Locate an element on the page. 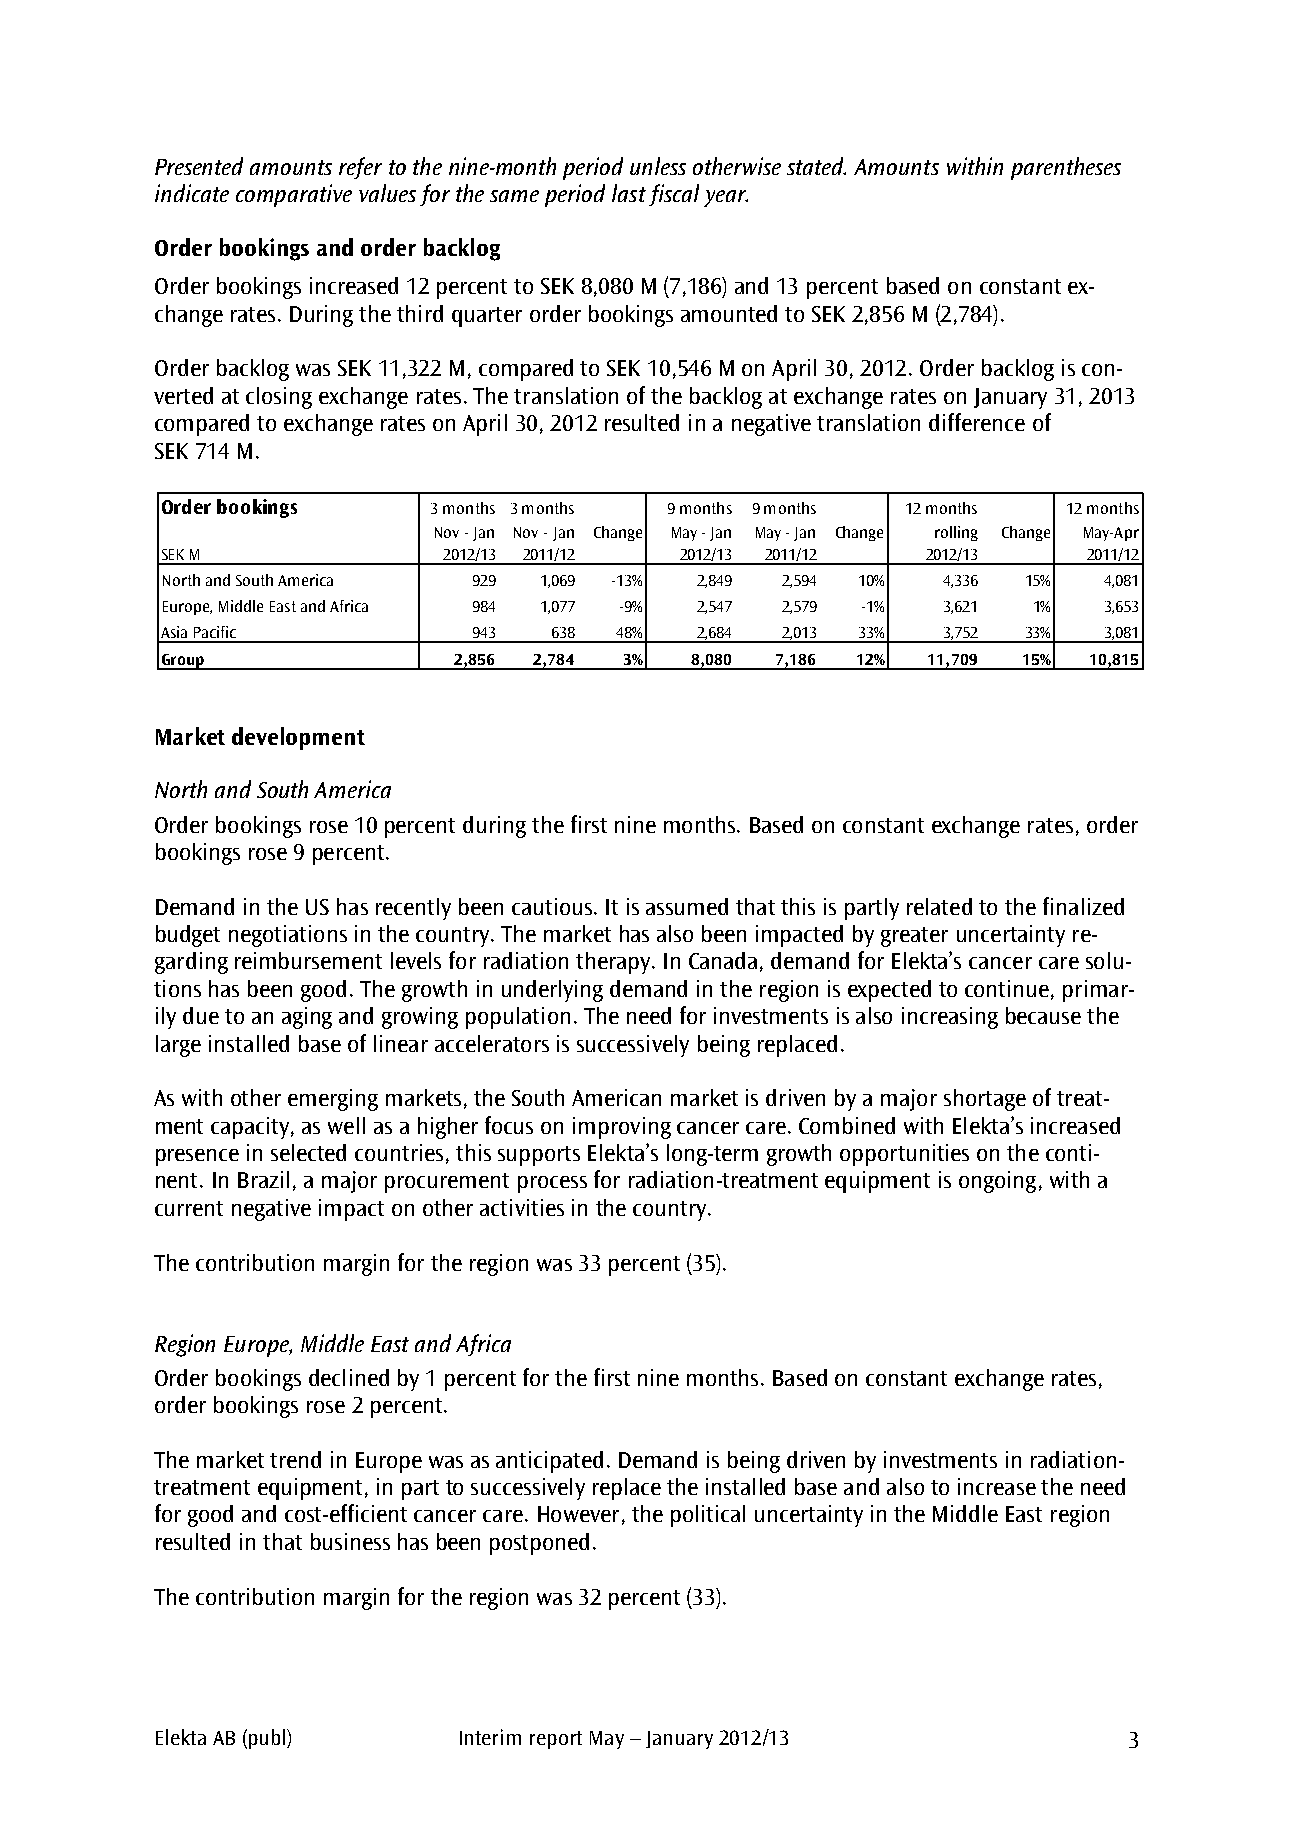 Image resolution: width=1294 pixels, height=1829 pixels. Pacific is located at coordinates (215, 632).
